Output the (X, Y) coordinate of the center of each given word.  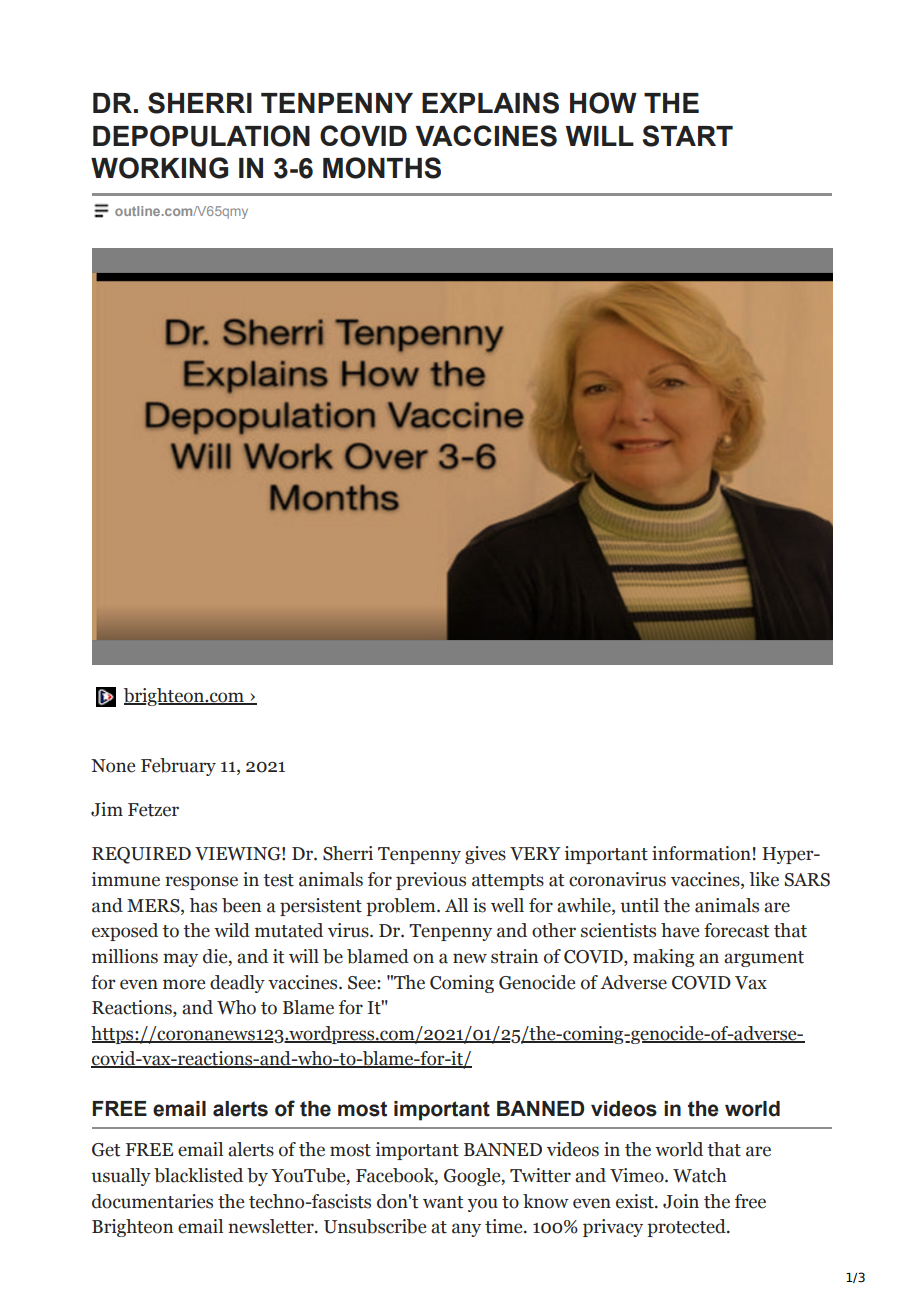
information (701, 853)
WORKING (159, 168)
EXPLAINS (490, 103)
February (178, 767)
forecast (736, 930)
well (507, 905)
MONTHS (382, 168)
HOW (603, 103)
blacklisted (198, 1175)
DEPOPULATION (201, 136)
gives (485, 855)
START (687, 136)
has (203, 905)
